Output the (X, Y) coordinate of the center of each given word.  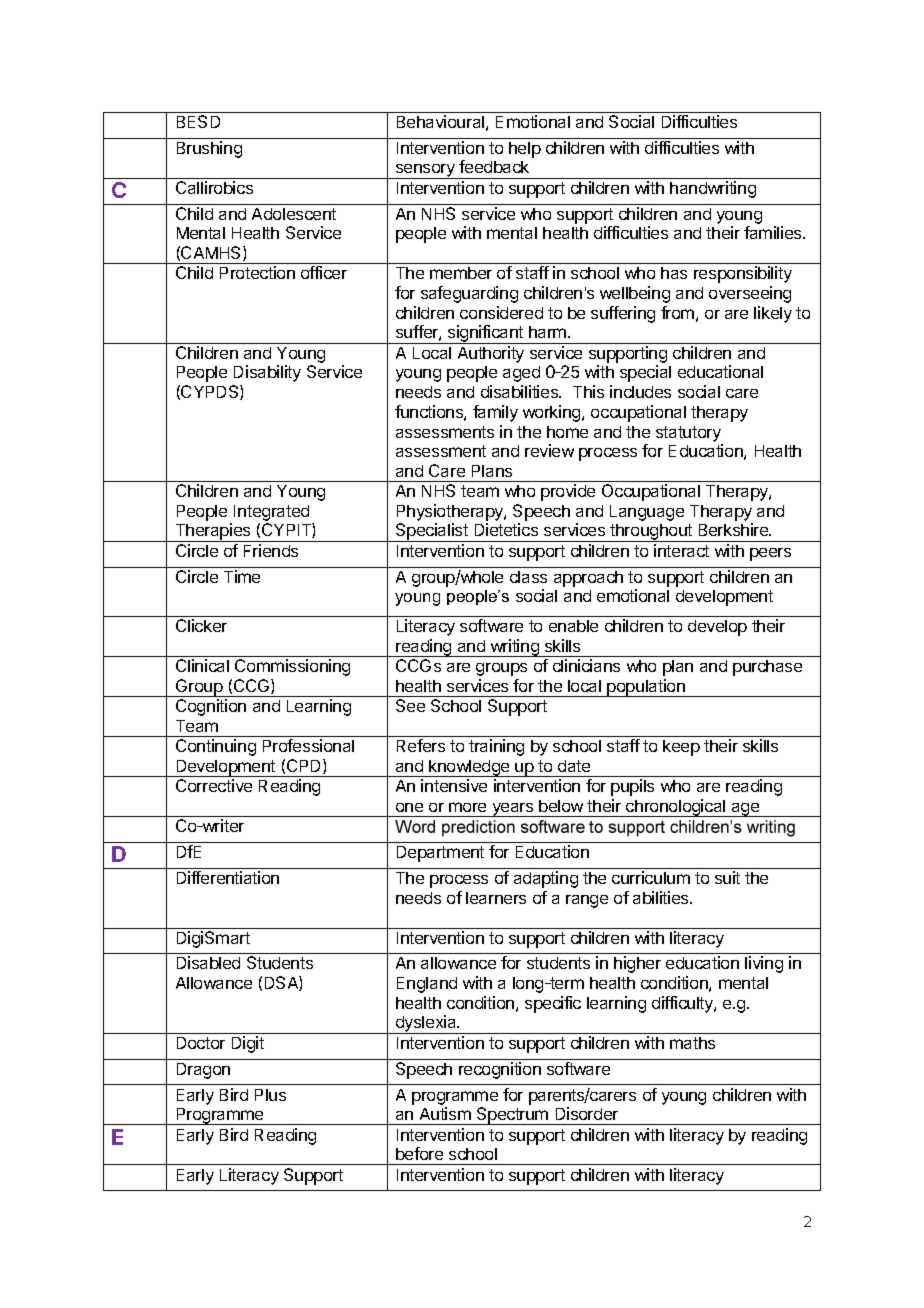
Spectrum (512, 1116)
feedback (494, 166)
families (774, 232)
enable (573, 626)
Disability (267, 373)
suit (727, 877)
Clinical (202, 665)
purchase (767, 668)
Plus (270, 1095)
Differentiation (228, 877)
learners (496, 898)
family (495, 413)
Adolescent (294, 214)
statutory (688, 434)
